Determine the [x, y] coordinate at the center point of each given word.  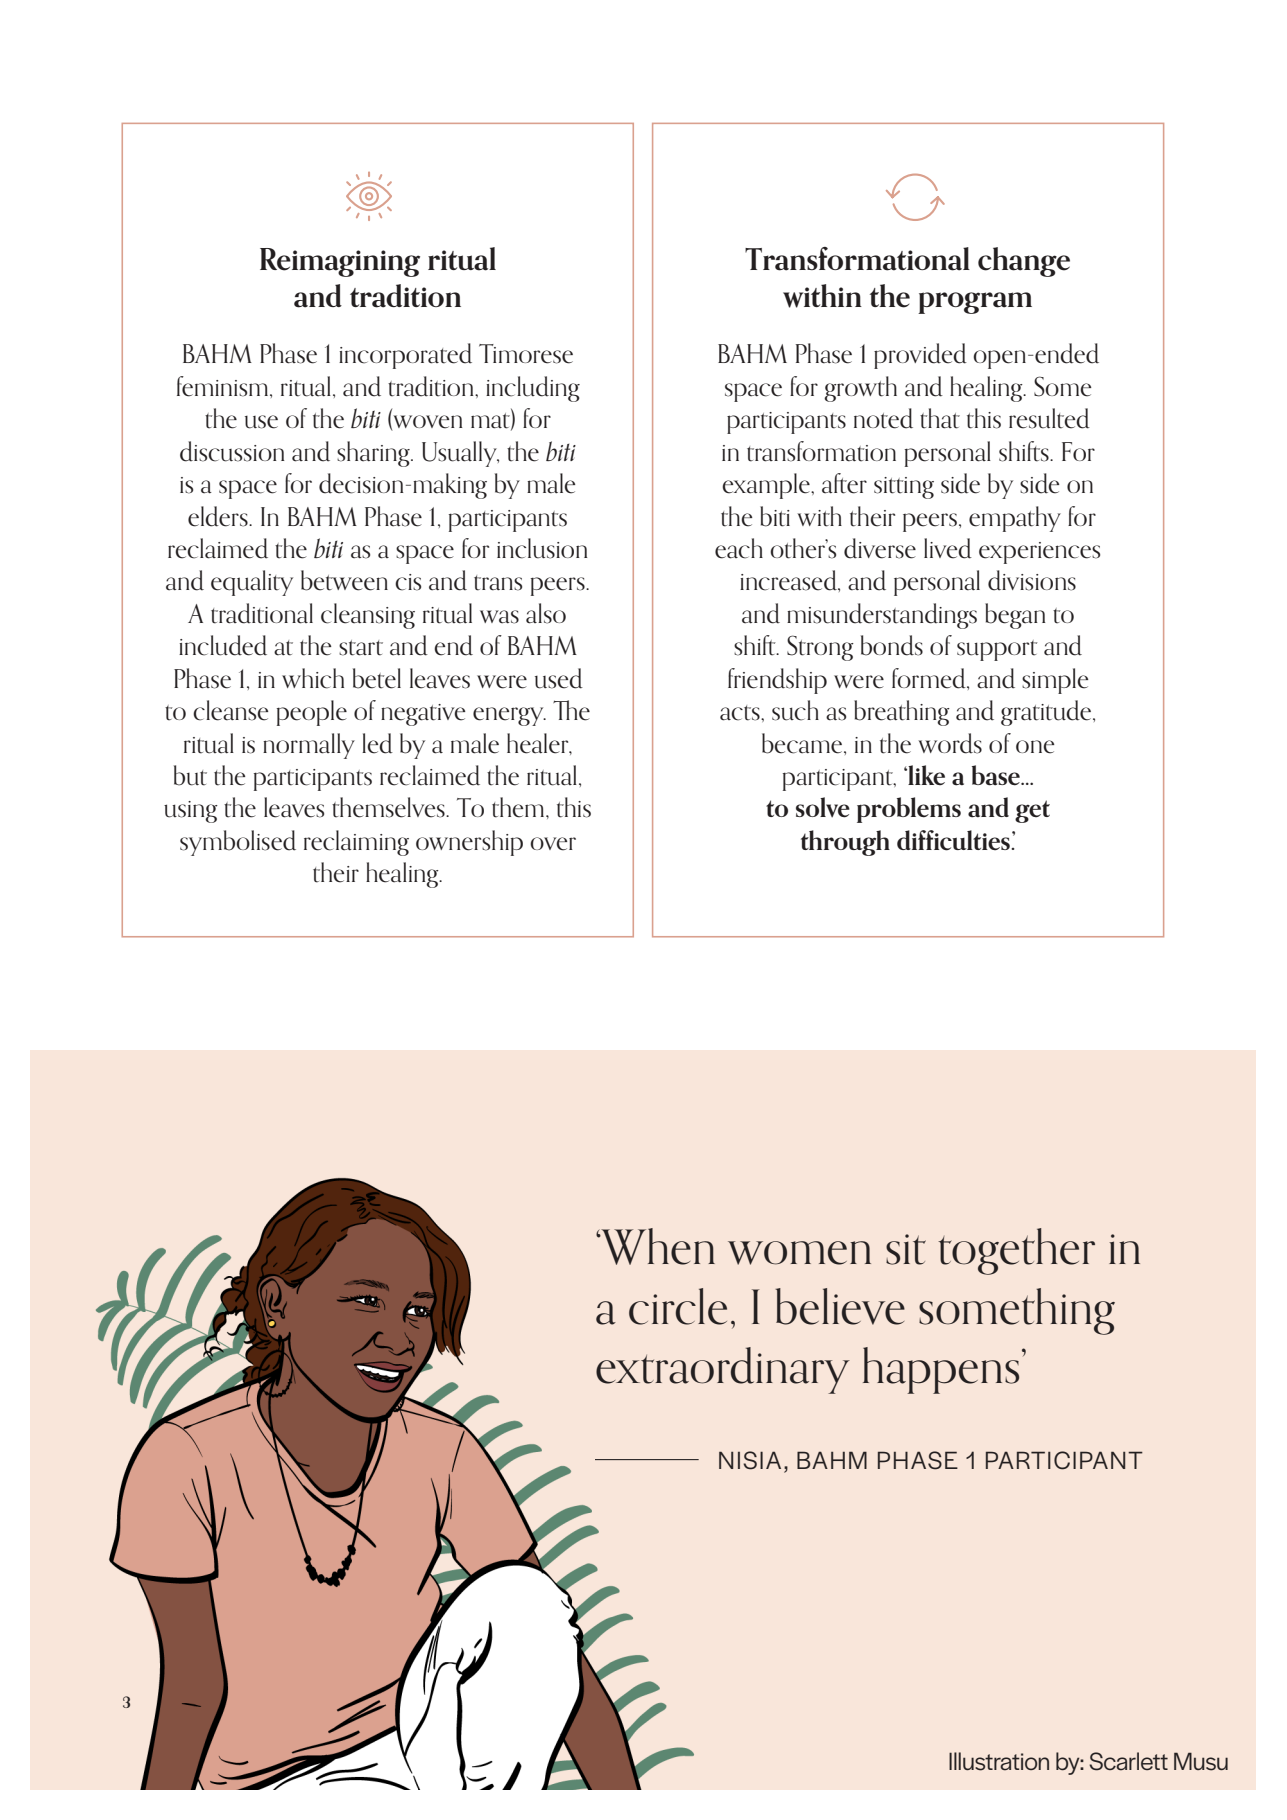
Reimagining [340, 262]
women [799, 1253]
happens [941, 1370]
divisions [1032, 580]
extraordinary [723, 1370]
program [975, 303]
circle [678, 1306]
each [739, 548]
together [1016, 1251]
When [657, 1246]
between [344, 580]
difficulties [954, 840]
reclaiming [356, 843]
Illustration [999, 1761]
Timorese [526, 354]
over [553, 844]
